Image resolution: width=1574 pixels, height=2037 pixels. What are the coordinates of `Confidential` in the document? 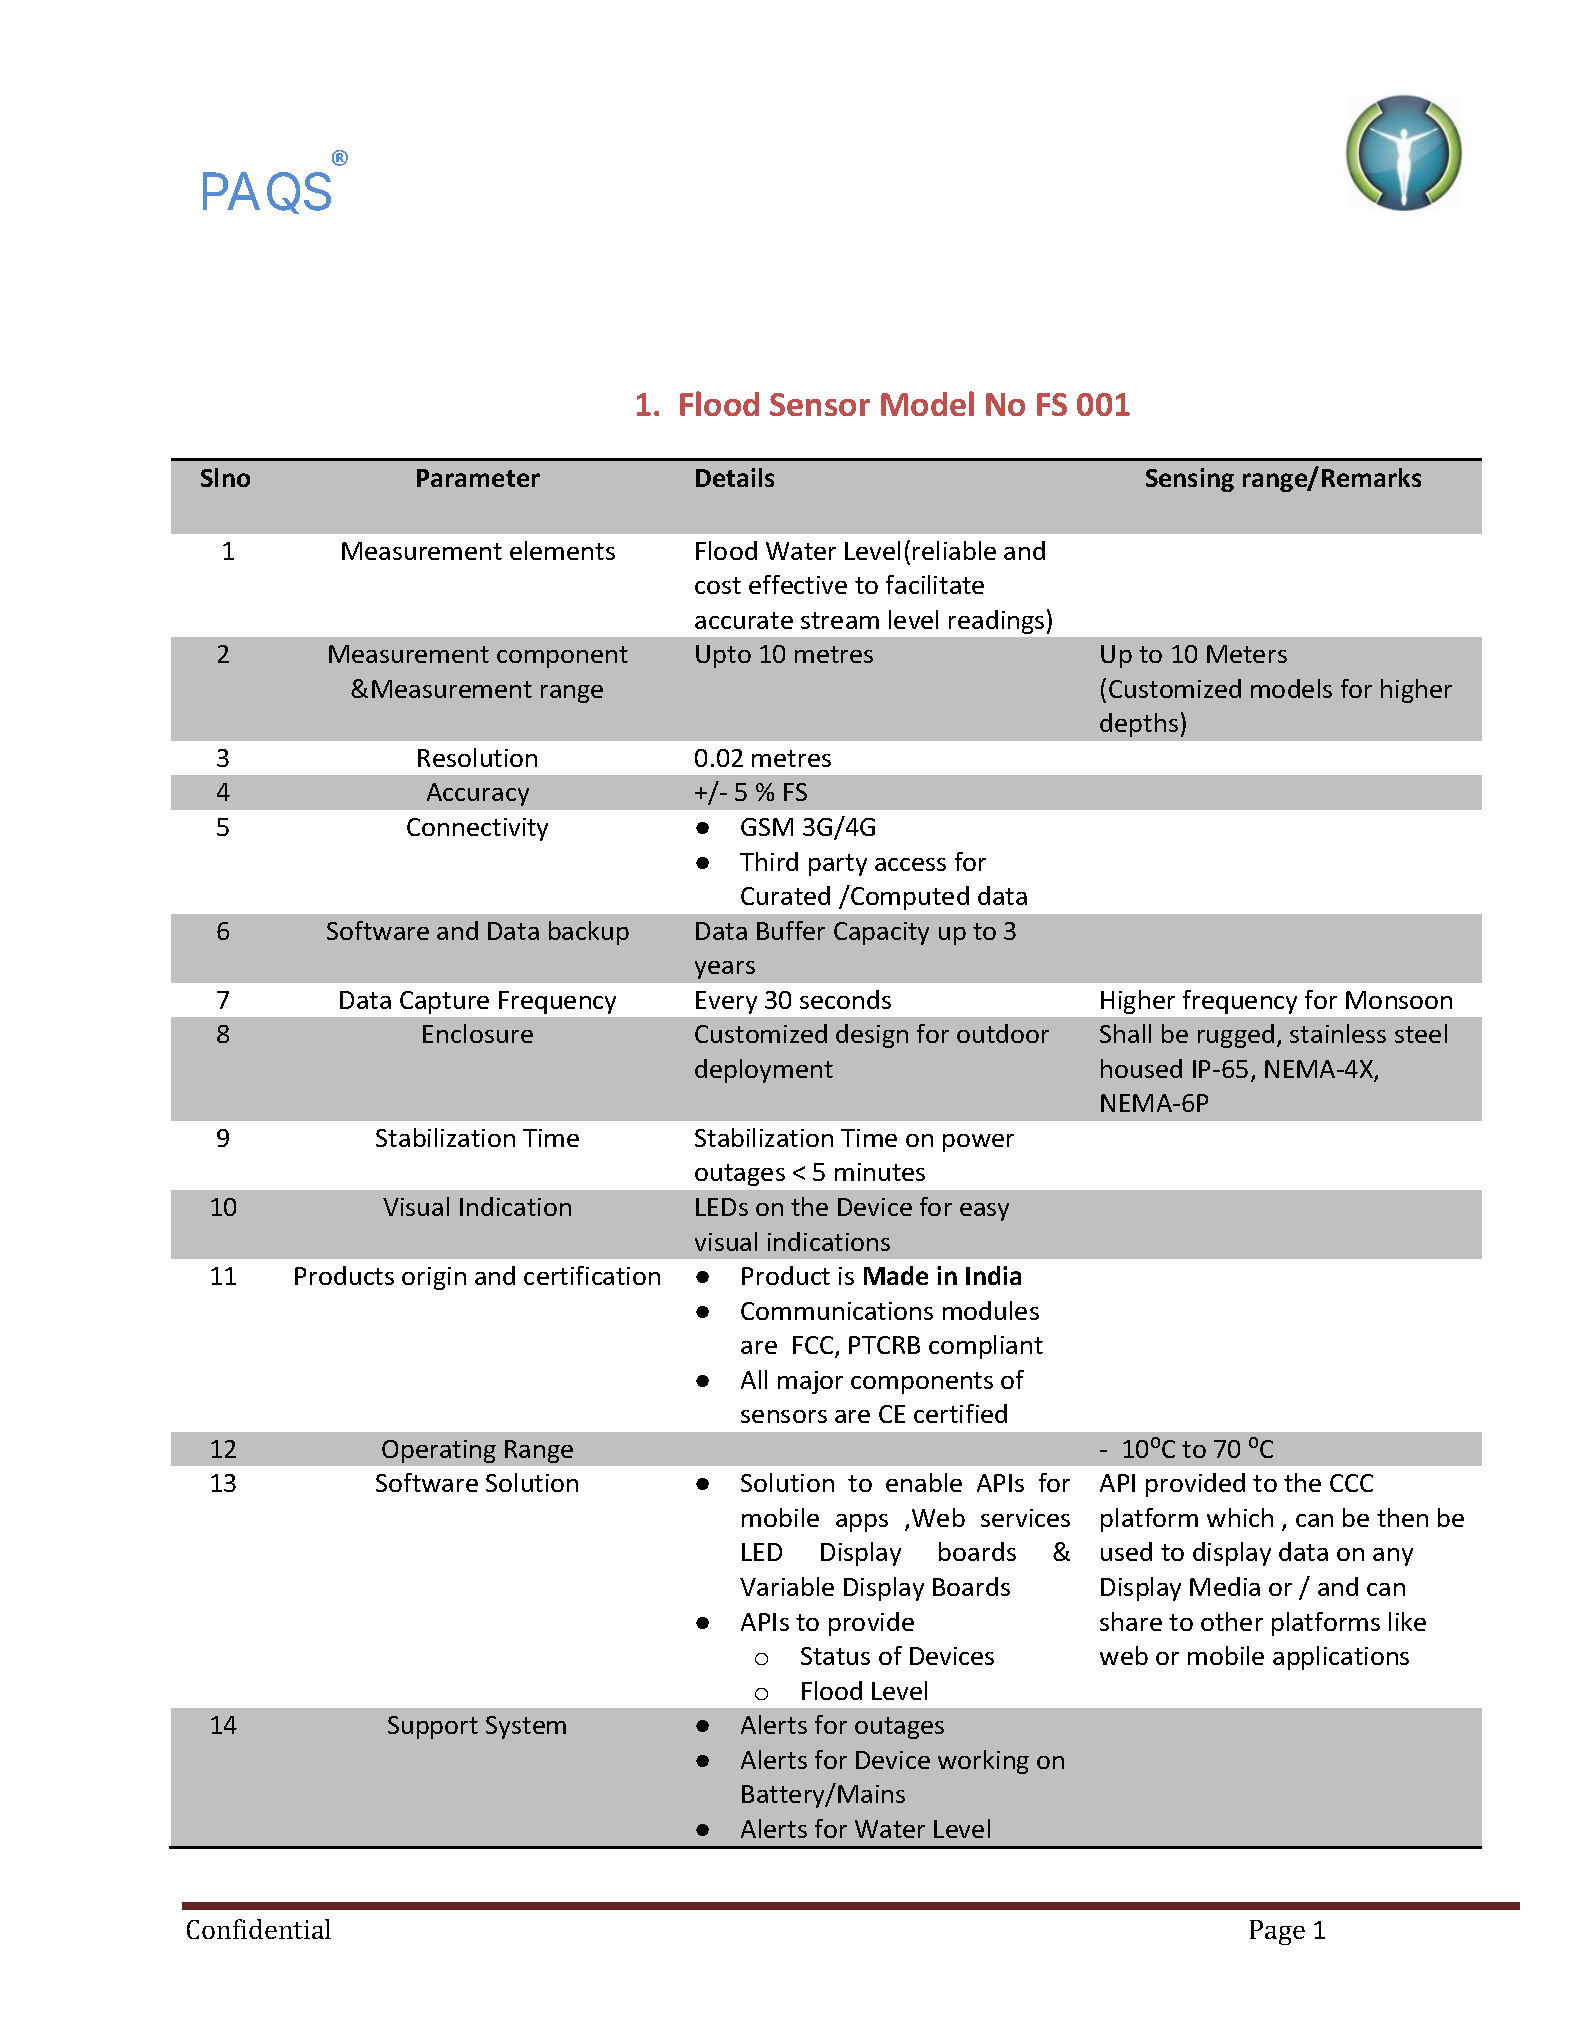 It's located at (259, 1929).
